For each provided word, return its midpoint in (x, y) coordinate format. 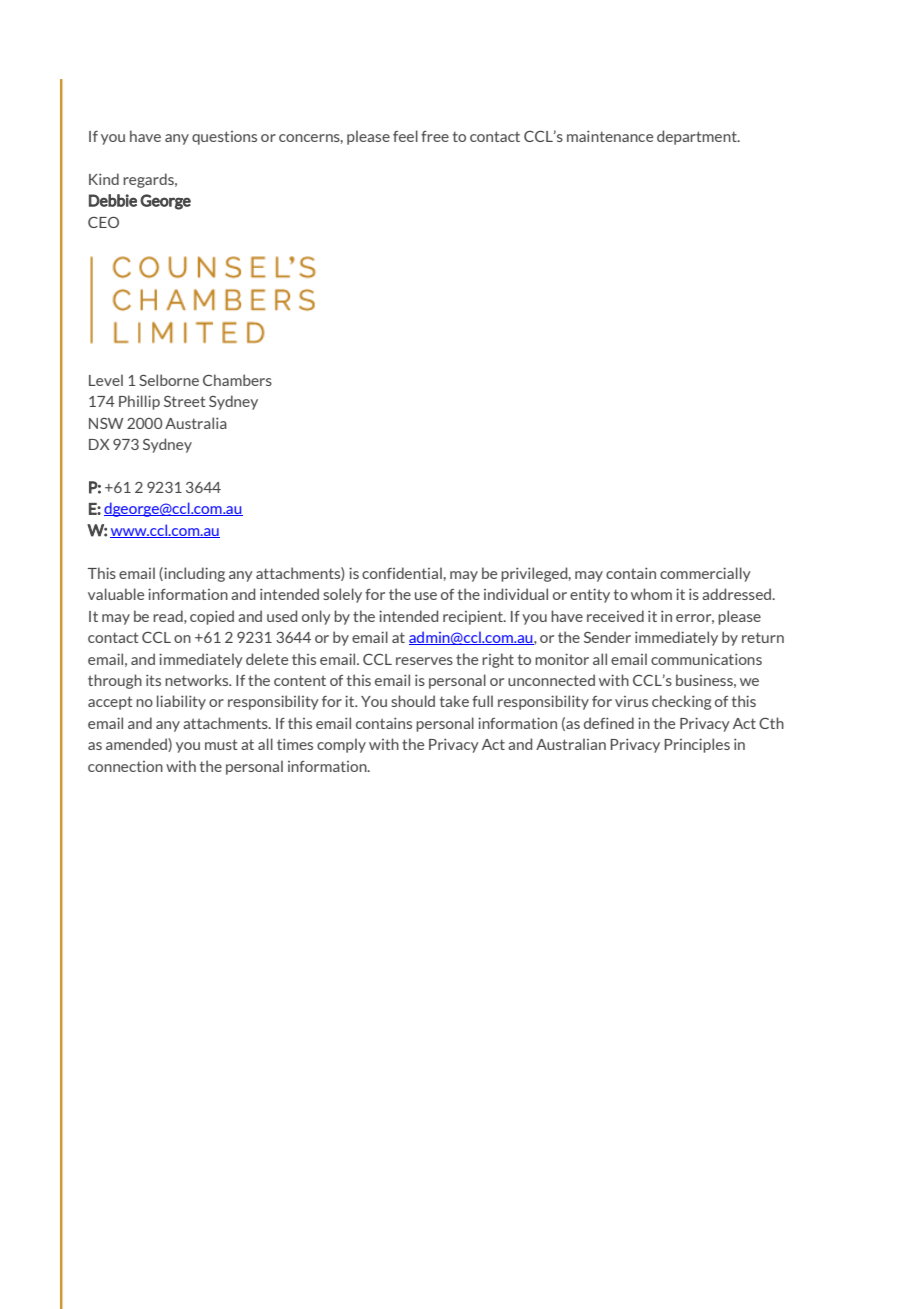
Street (184, 401)
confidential (402, 573)
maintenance (610, 136)
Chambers (237, 380)
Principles (697, 745)
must (221, 744)
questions (224, 138)
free (435, 136)
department (698, 137)
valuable (116, 594)
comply (341, 745)
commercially (705, 574)
